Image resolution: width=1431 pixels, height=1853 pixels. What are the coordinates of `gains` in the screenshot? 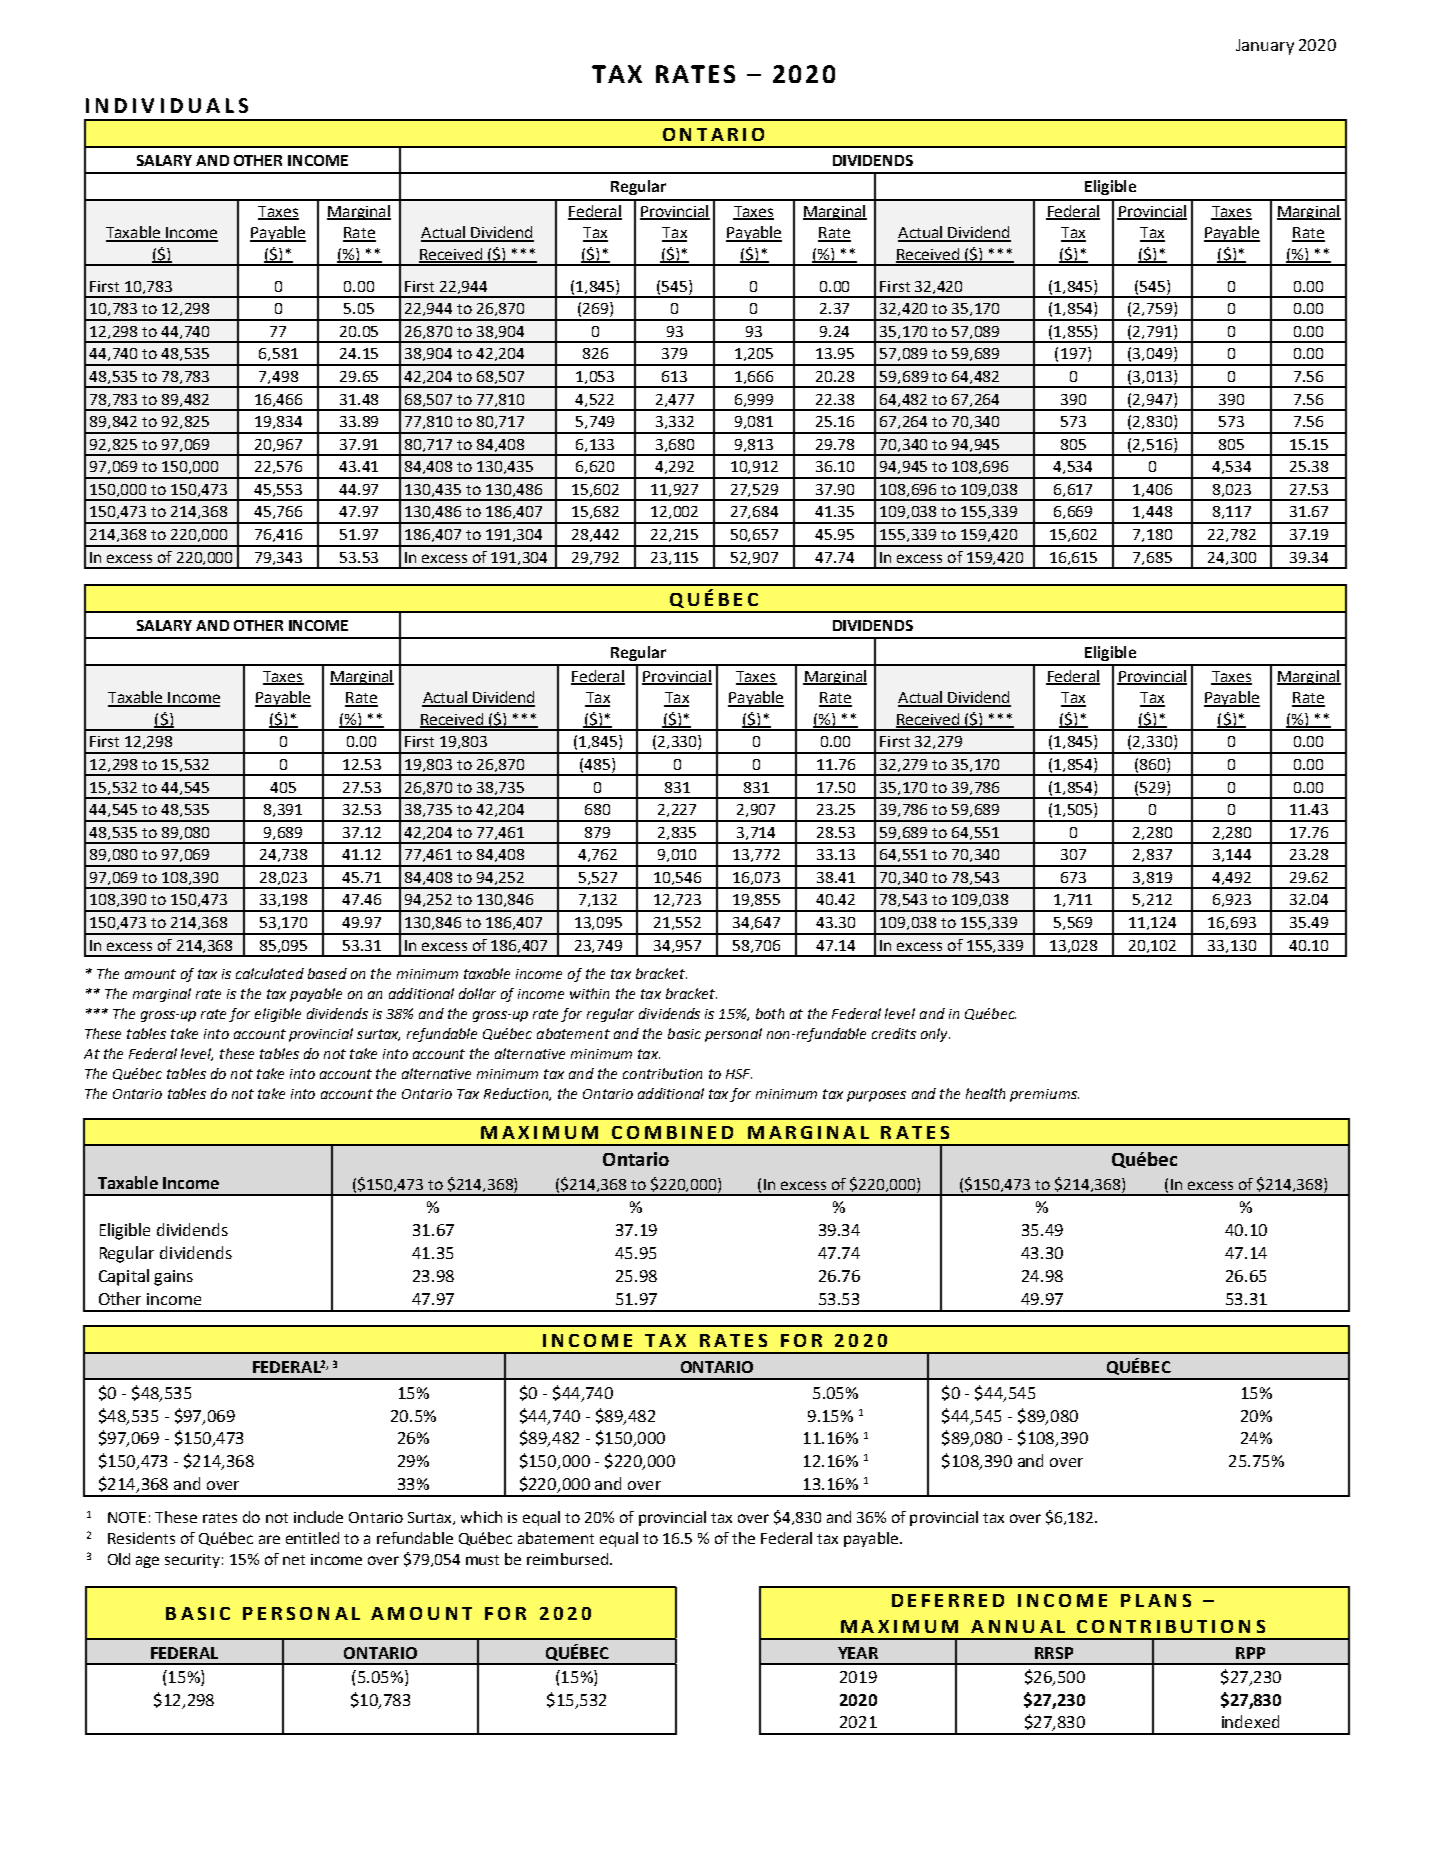 It's located at (173, 1278).
